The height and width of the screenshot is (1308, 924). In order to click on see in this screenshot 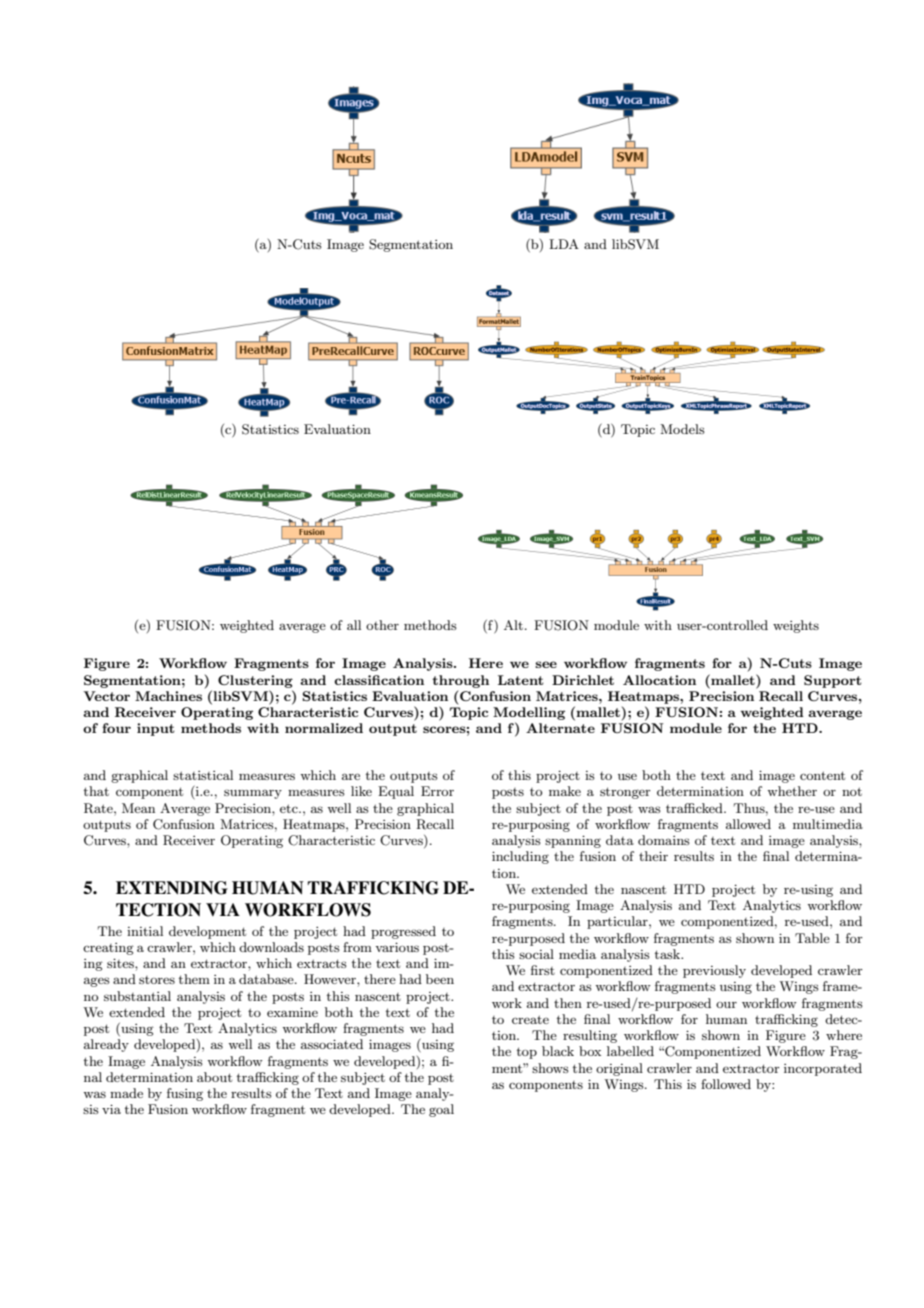, I will do `click(546, 664)`.
